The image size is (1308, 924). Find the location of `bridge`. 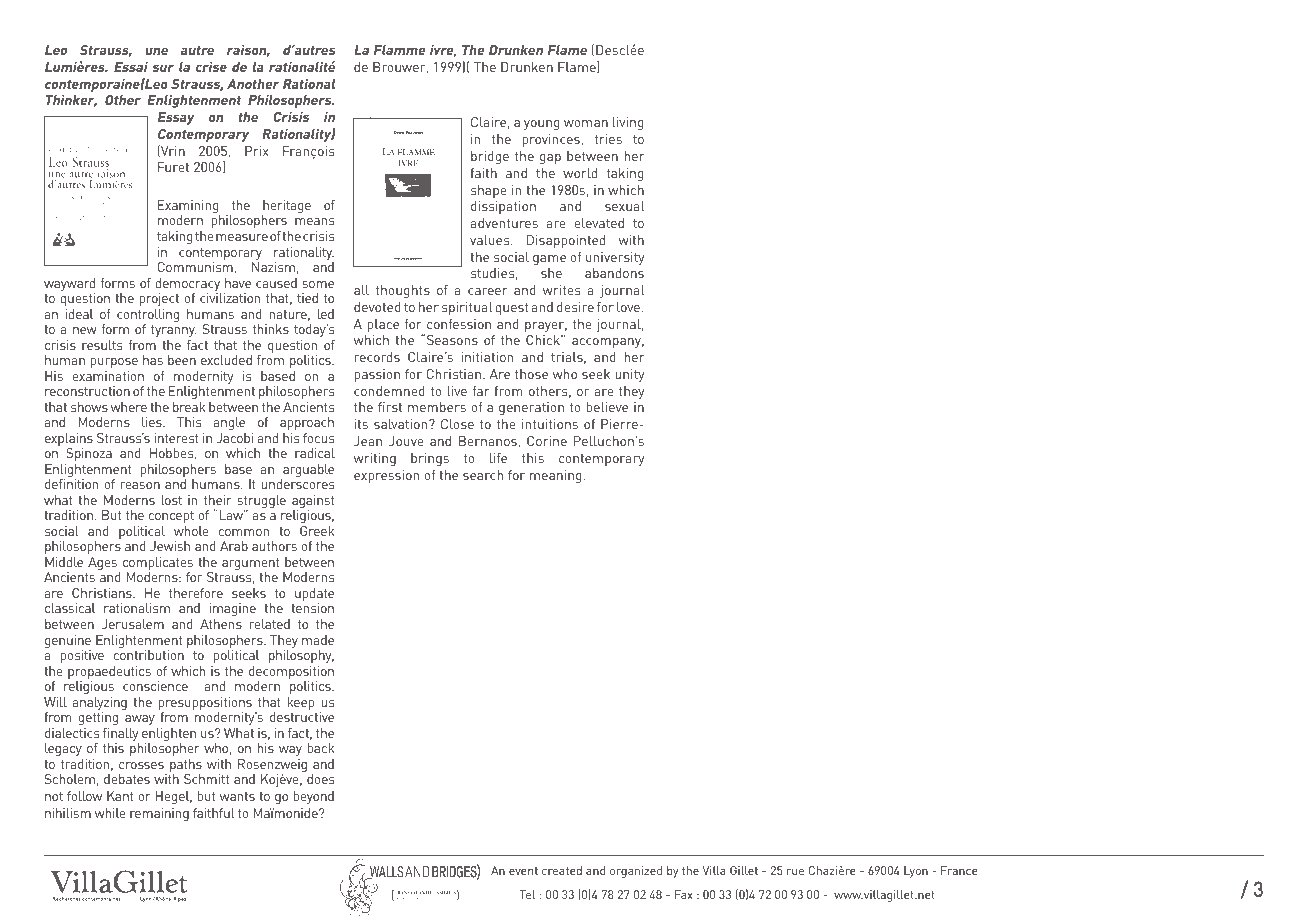

bridge is located at coordinates (490, 157).
